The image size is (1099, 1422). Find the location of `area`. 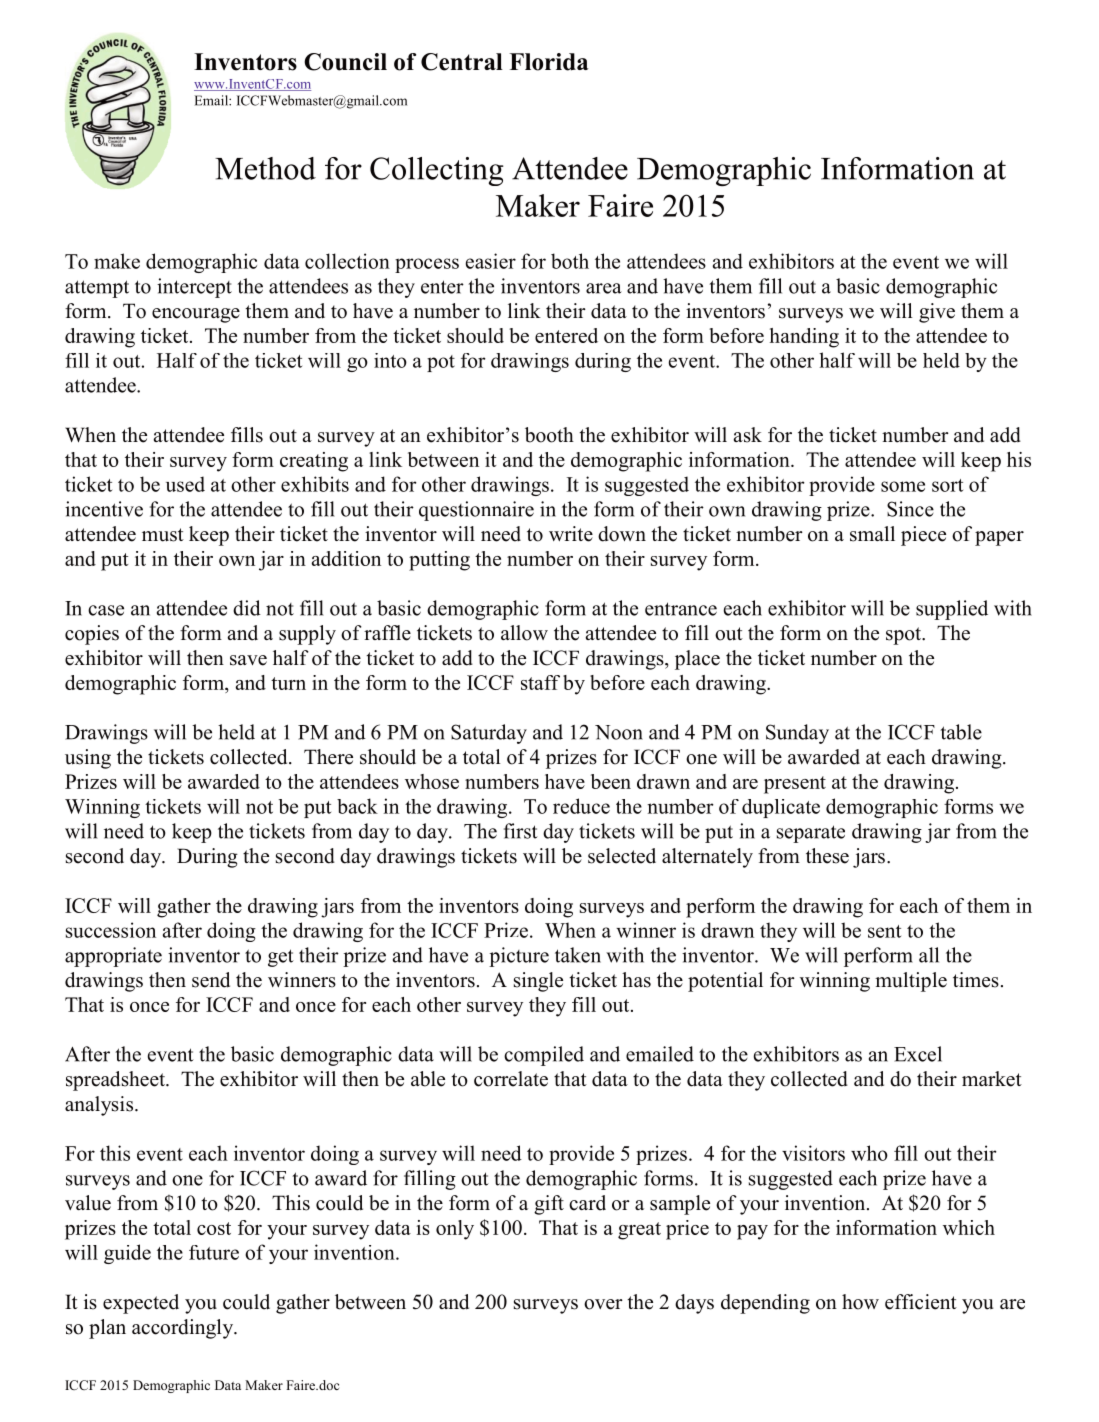

area is located at coordinates (604, 288).
